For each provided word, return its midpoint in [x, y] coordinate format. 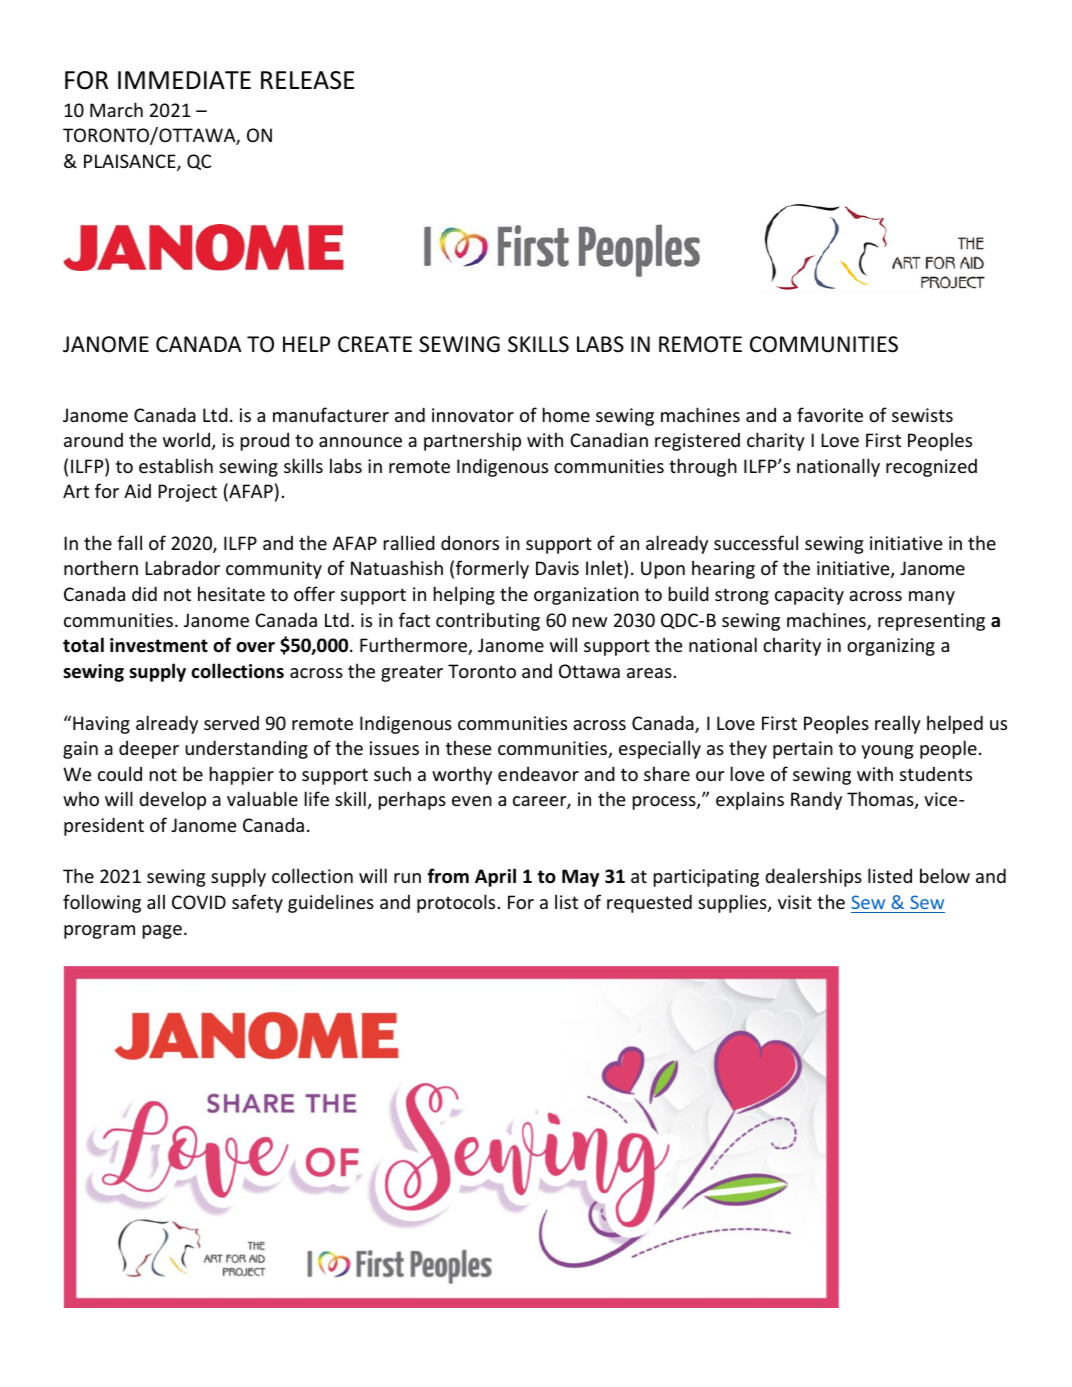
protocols [456, 903]
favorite [830, 414]
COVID [199, 902]
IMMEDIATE [184, 80]
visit [795, 902]
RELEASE [307, 80]
